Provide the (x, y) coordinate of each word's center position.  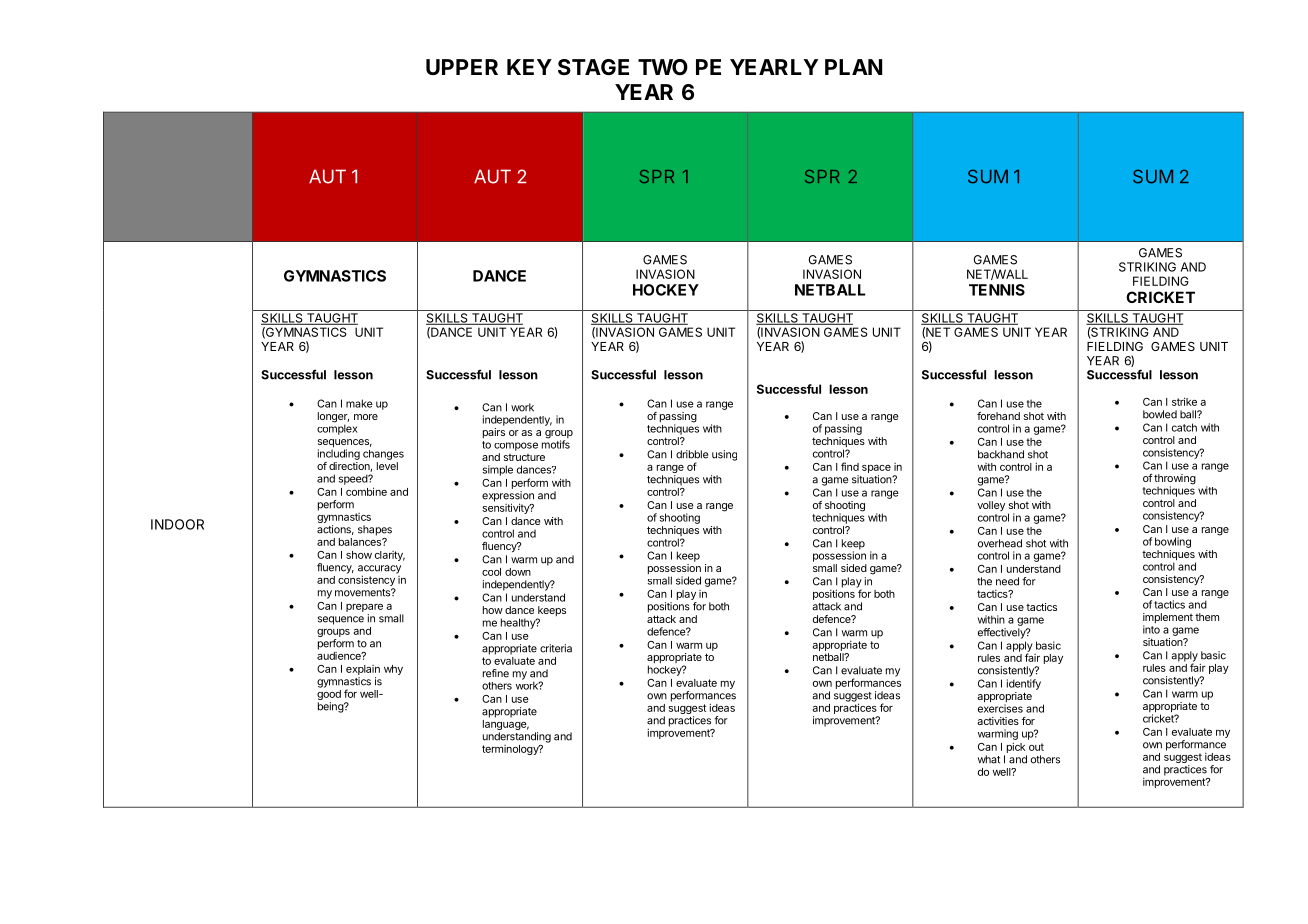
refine (496, 673)
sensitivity (507, 507)
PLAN (853, 67)
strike (1184, 401)
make (359, 403)
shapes (375, 530)
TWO (663, 67)
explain (363, 671)
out (1036, 747)
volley (991, 506)
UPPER (462, 67)
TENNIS (997, 290)
